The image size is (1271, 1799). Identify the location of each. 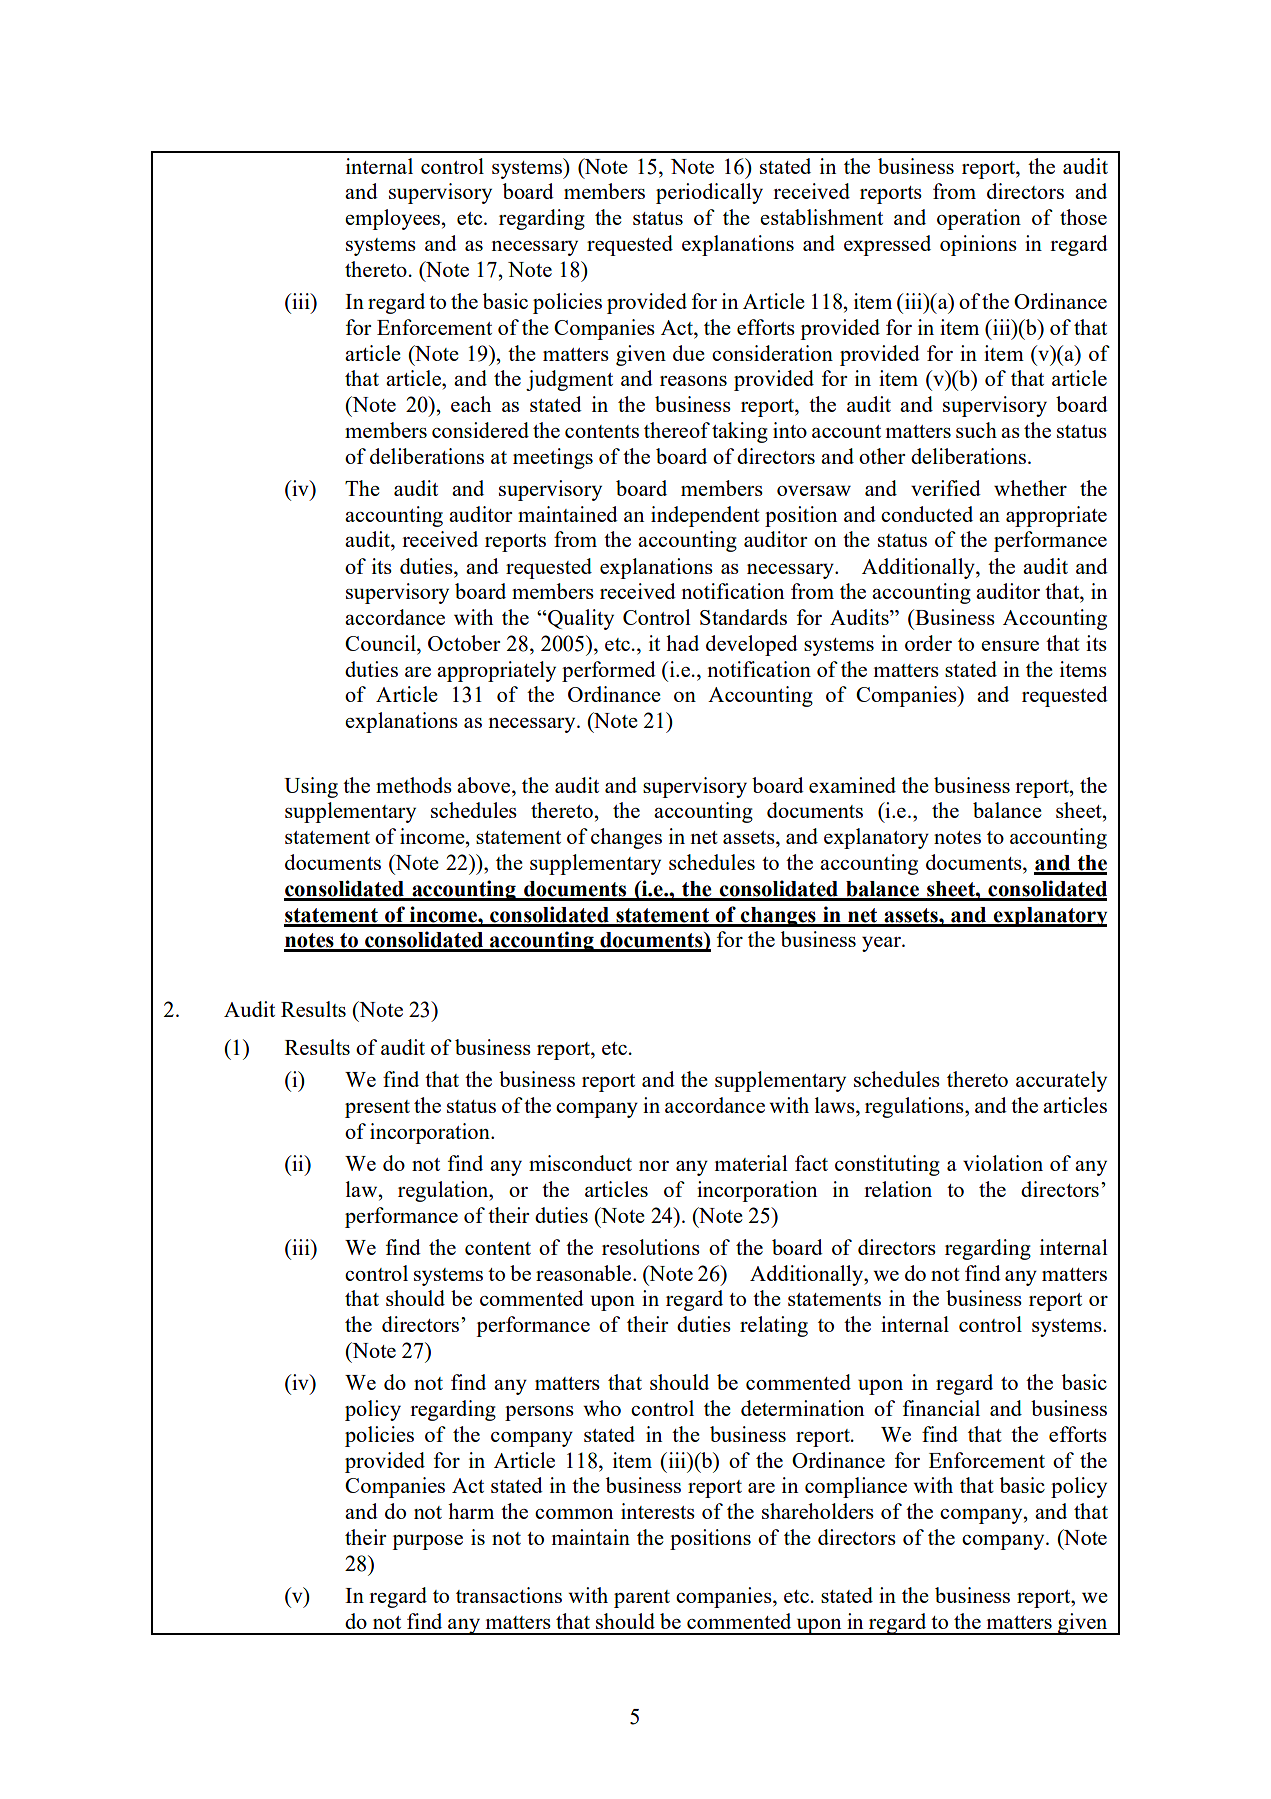
(471, 404).
